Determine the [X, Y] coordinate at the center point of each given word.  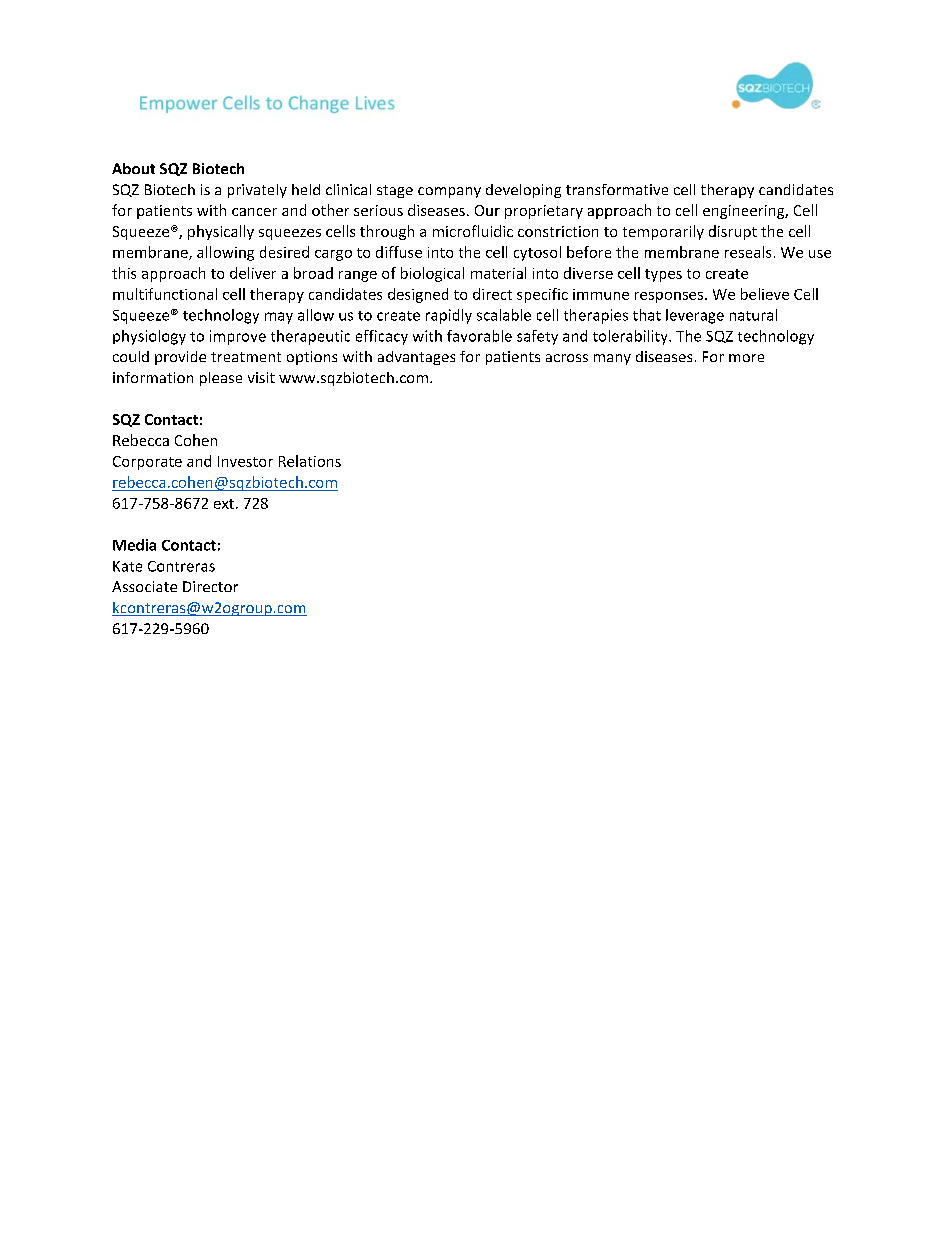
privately [257, 191]
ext [224, 504]
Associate [144, 586]
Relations [310, 461]
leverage [695, 316]
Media [134, 545]
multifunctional [165, 294]
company [449, 192]
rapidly [449, 316]
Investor [245, 461]
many [612, 359]
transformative [617, 189]
